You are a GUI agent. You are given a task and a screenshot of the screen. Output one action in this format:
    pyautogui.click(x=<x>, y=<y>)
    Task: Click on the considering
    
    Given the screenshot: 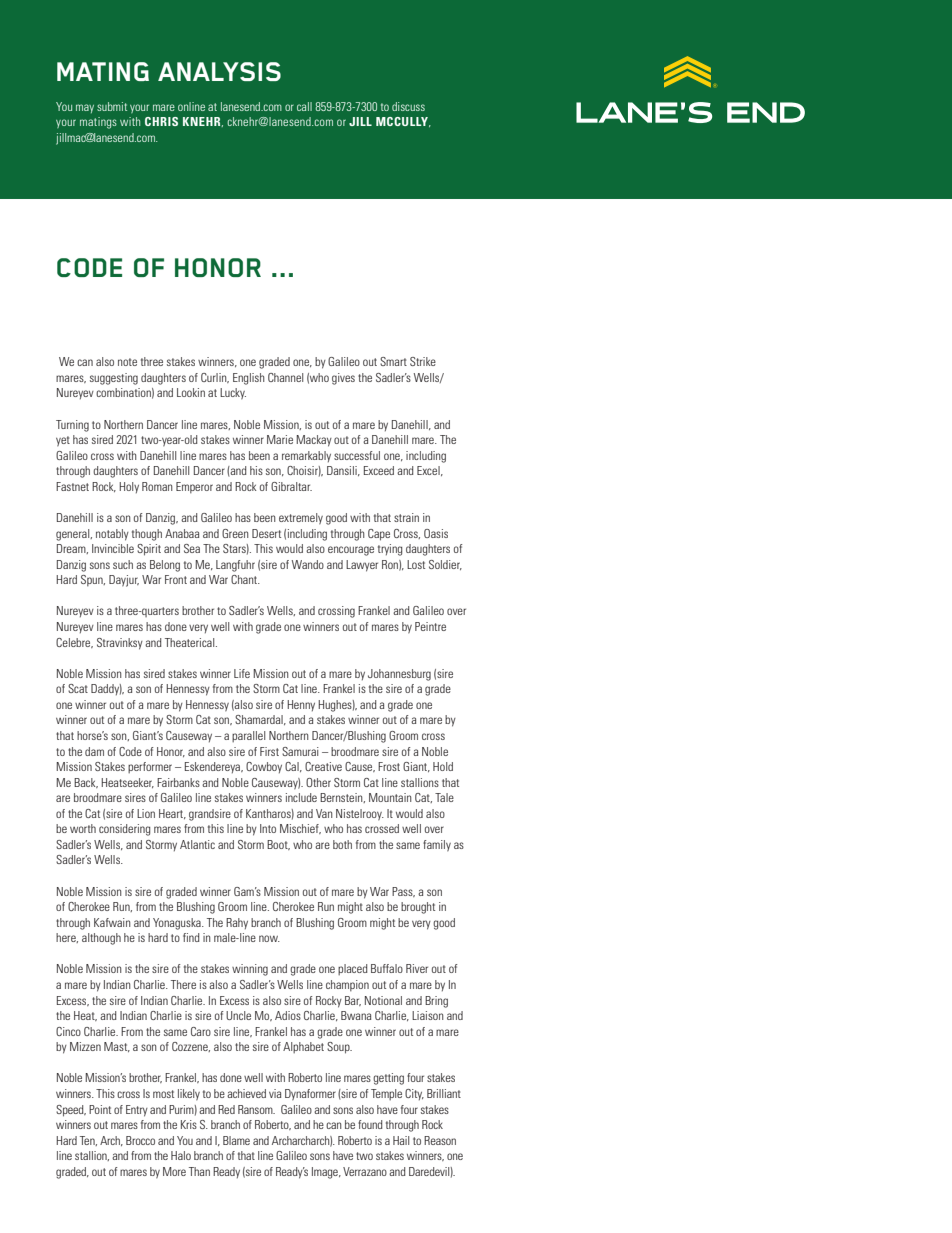 What is the action you would take?
    pyautogui.click(x=124, y=830)
